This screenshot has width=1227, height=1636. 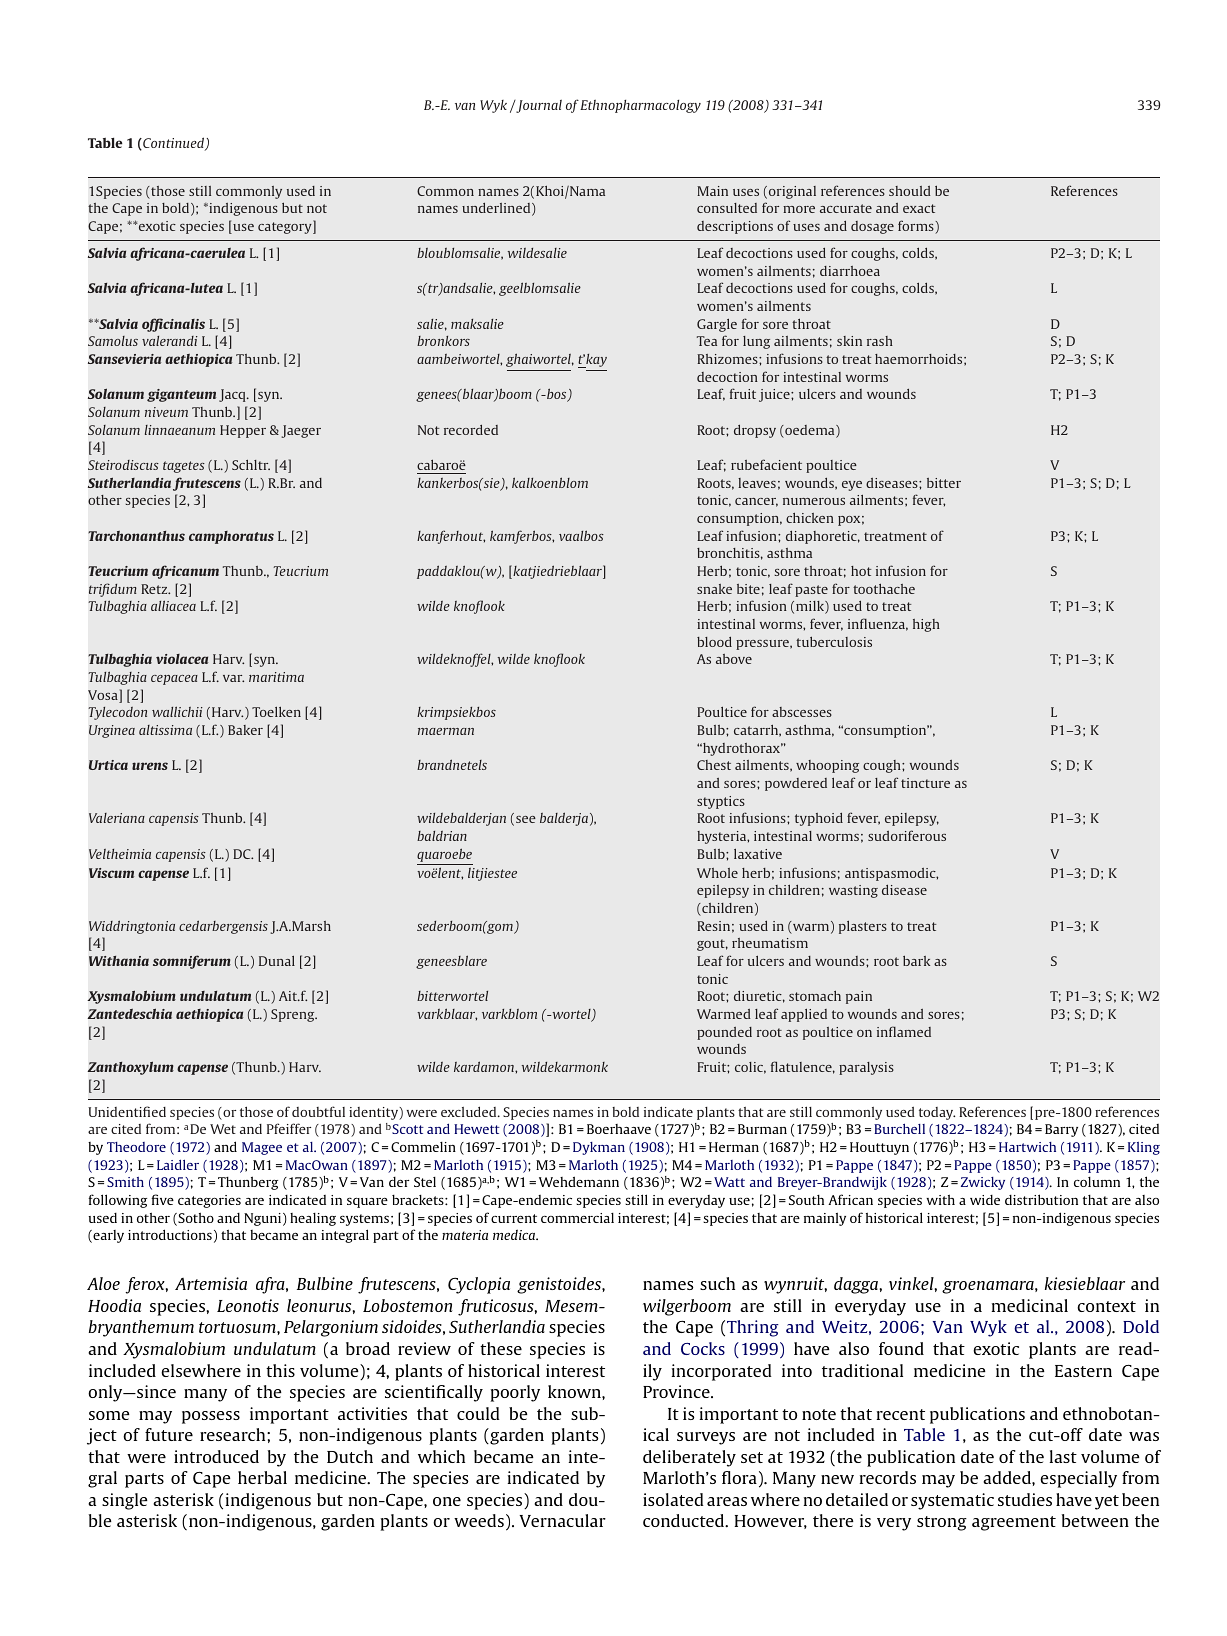 I want to click on should, so click(x=910, y=191).
